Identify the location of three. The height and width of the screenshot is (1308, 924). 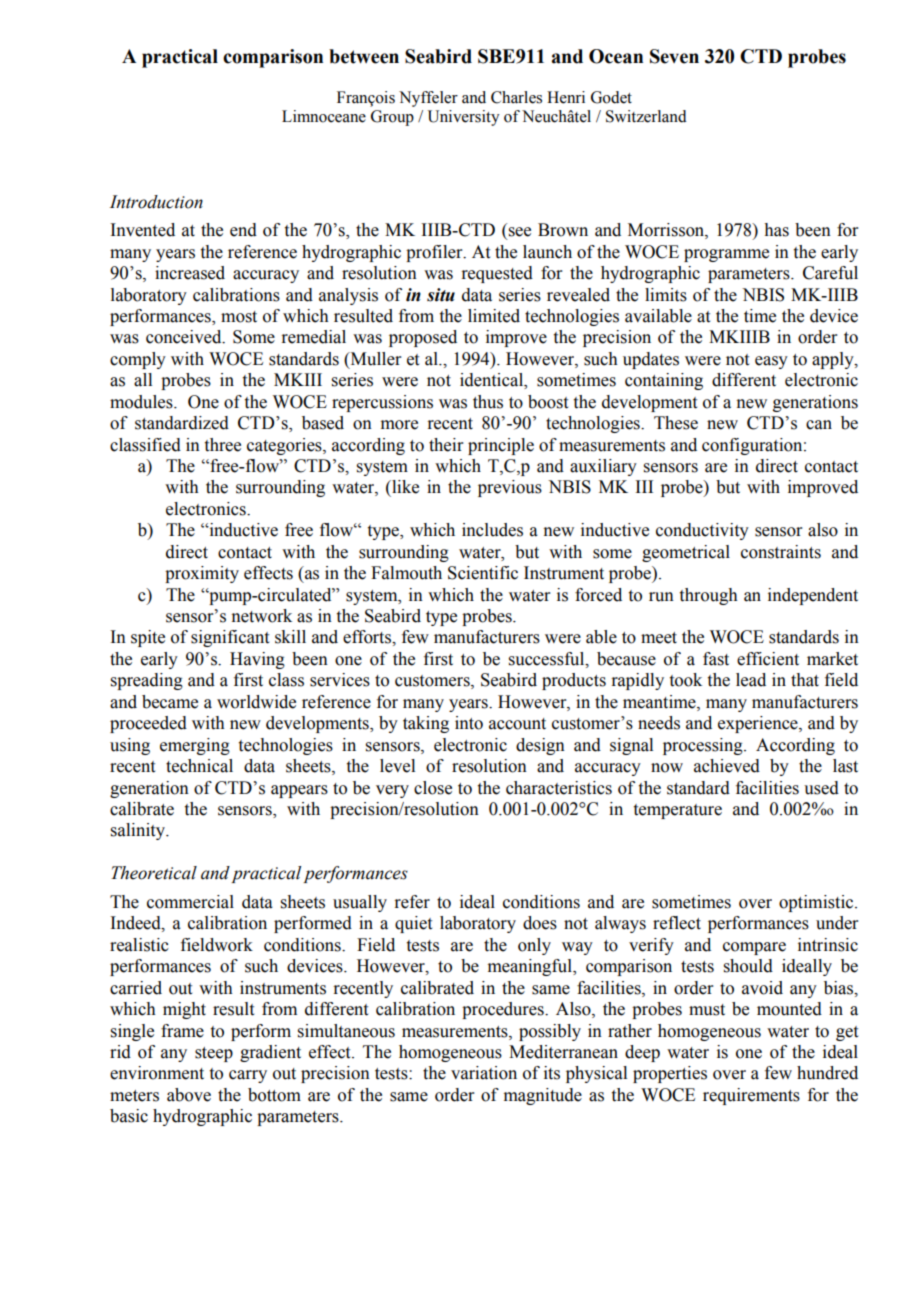
(223, 445).
